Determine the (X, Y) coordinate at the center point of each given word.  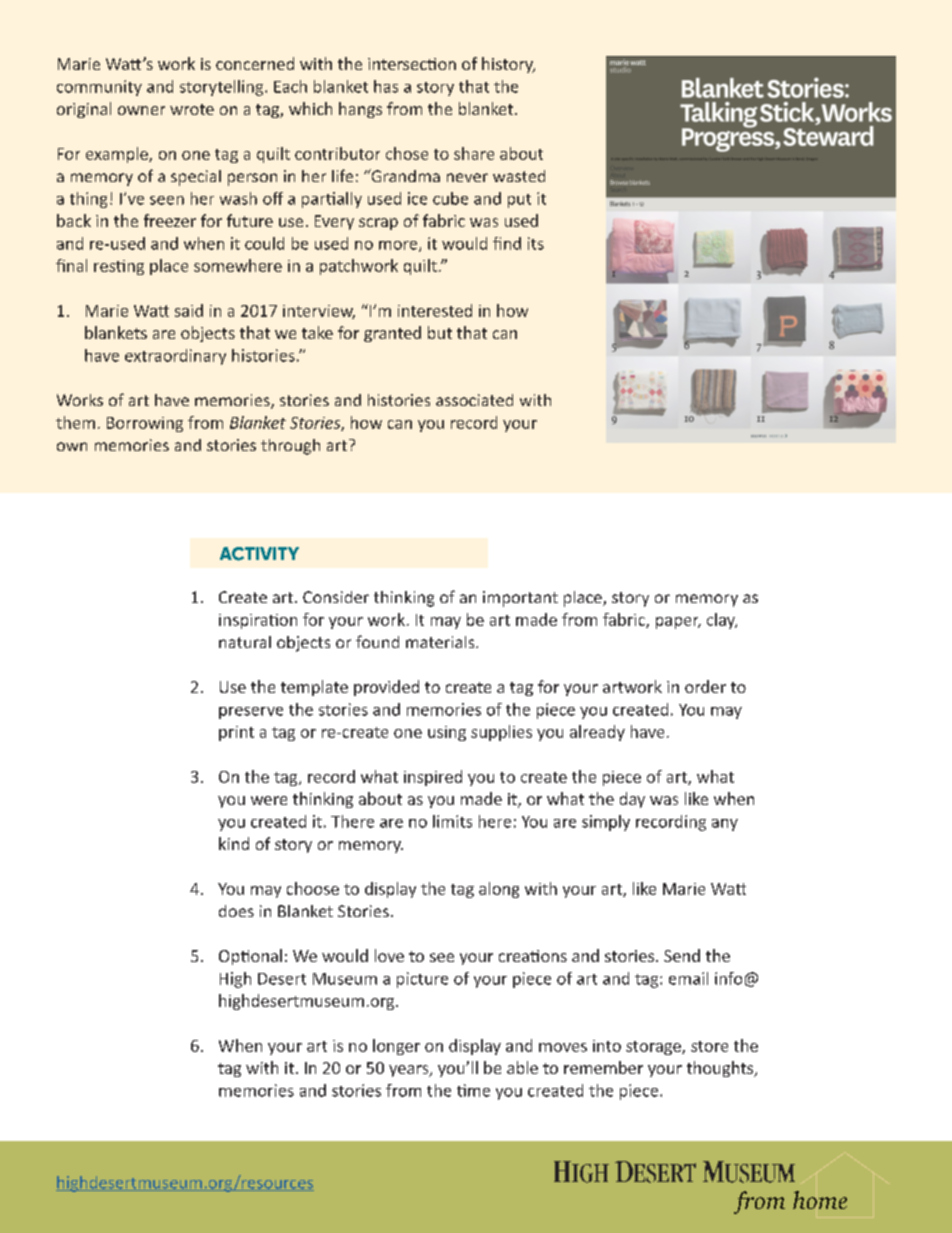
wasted (519, 176)
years (410, 1071)
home (820, 1200)
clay (722, 621)
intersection (412, 64)
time (473, 1090)
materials (441, 642)
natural (245, 642)
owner (141, 110)
